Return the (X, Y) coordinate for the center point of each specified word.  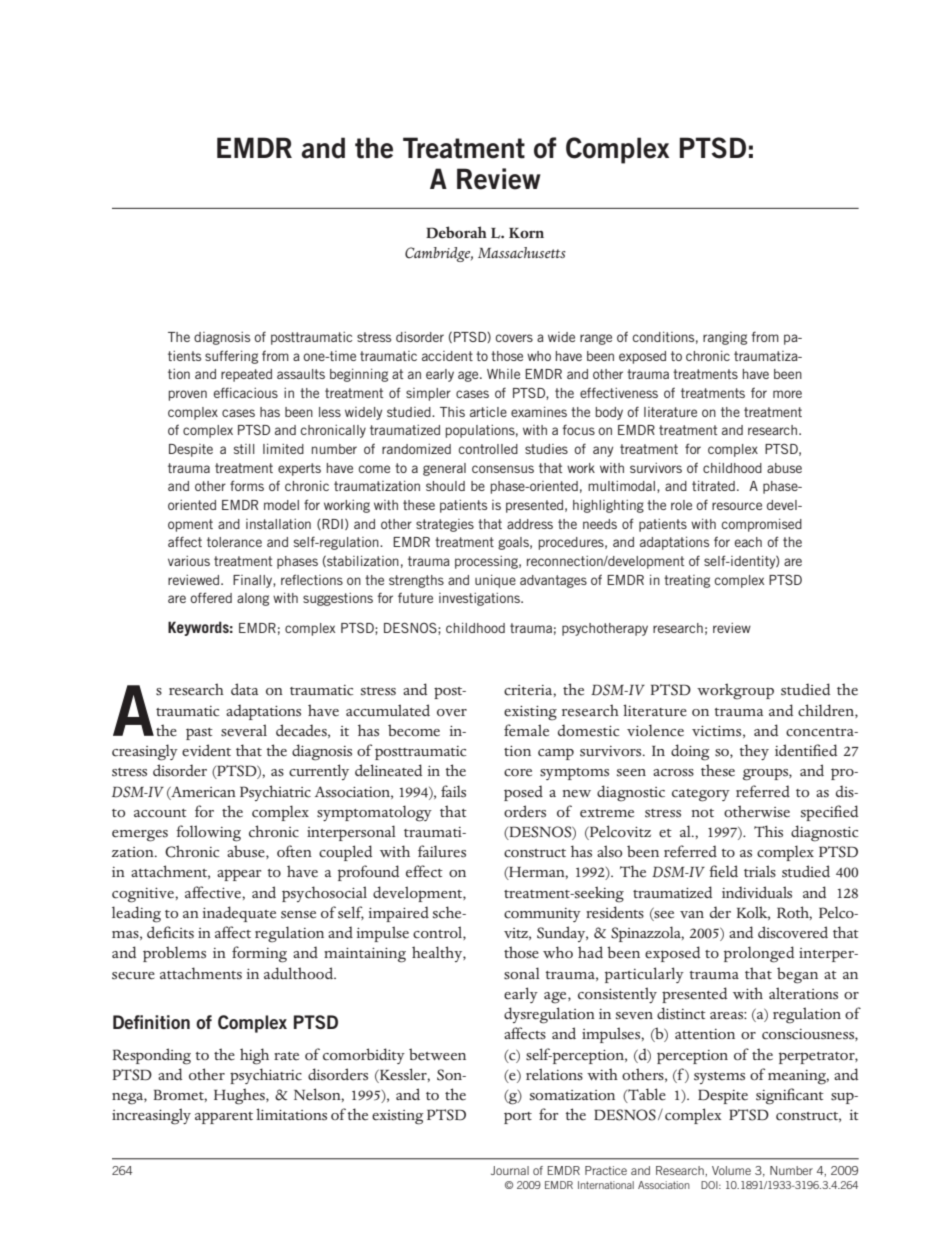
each (748, 542)
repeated (246, 375)
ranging (725, 338)
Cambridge (439, 254)
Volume (731, 1170)
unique (495, 581)
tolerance (234, 542)
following (208, 833)
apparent (224, 1118)
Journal (510, 1170)
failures (442, 851)
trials (760, 871)
